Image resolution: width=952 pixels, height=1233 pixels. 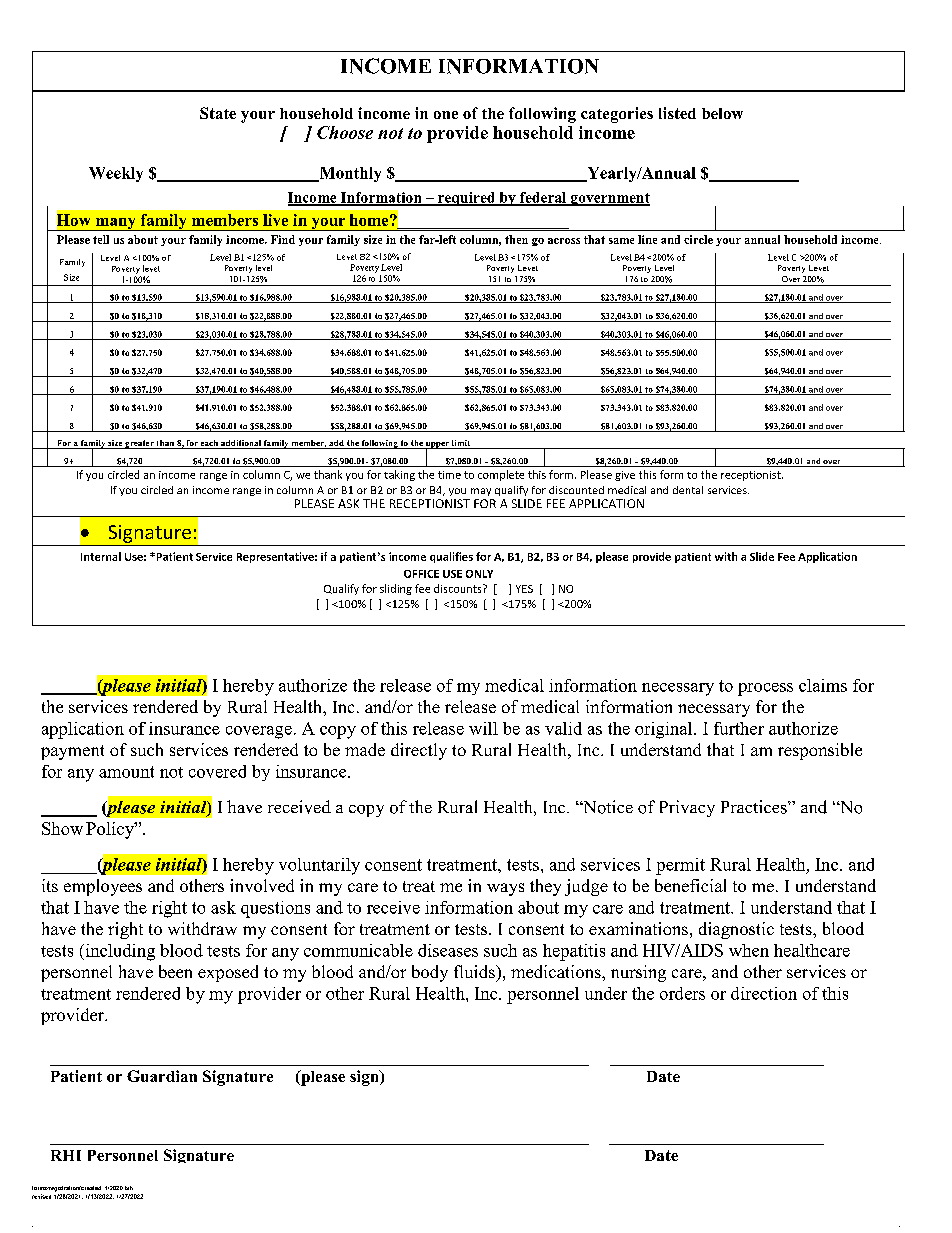 What do you see at coordinates (430, 973) in the screenshot?
I see `body` at bounding box center [430, 973].
